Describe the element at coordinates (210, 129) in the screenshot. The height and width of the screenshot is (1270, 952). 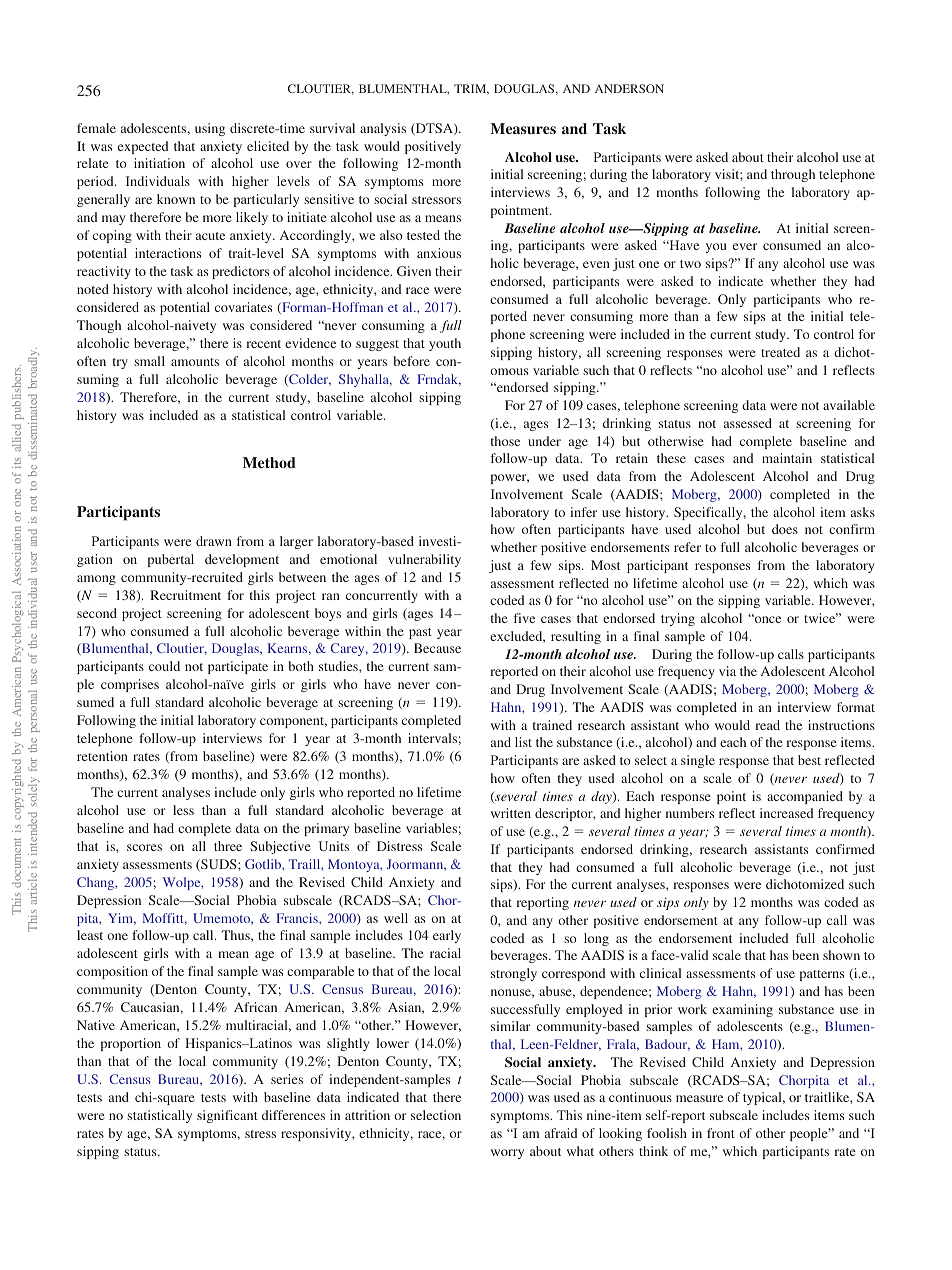
I see `using` at that location.
